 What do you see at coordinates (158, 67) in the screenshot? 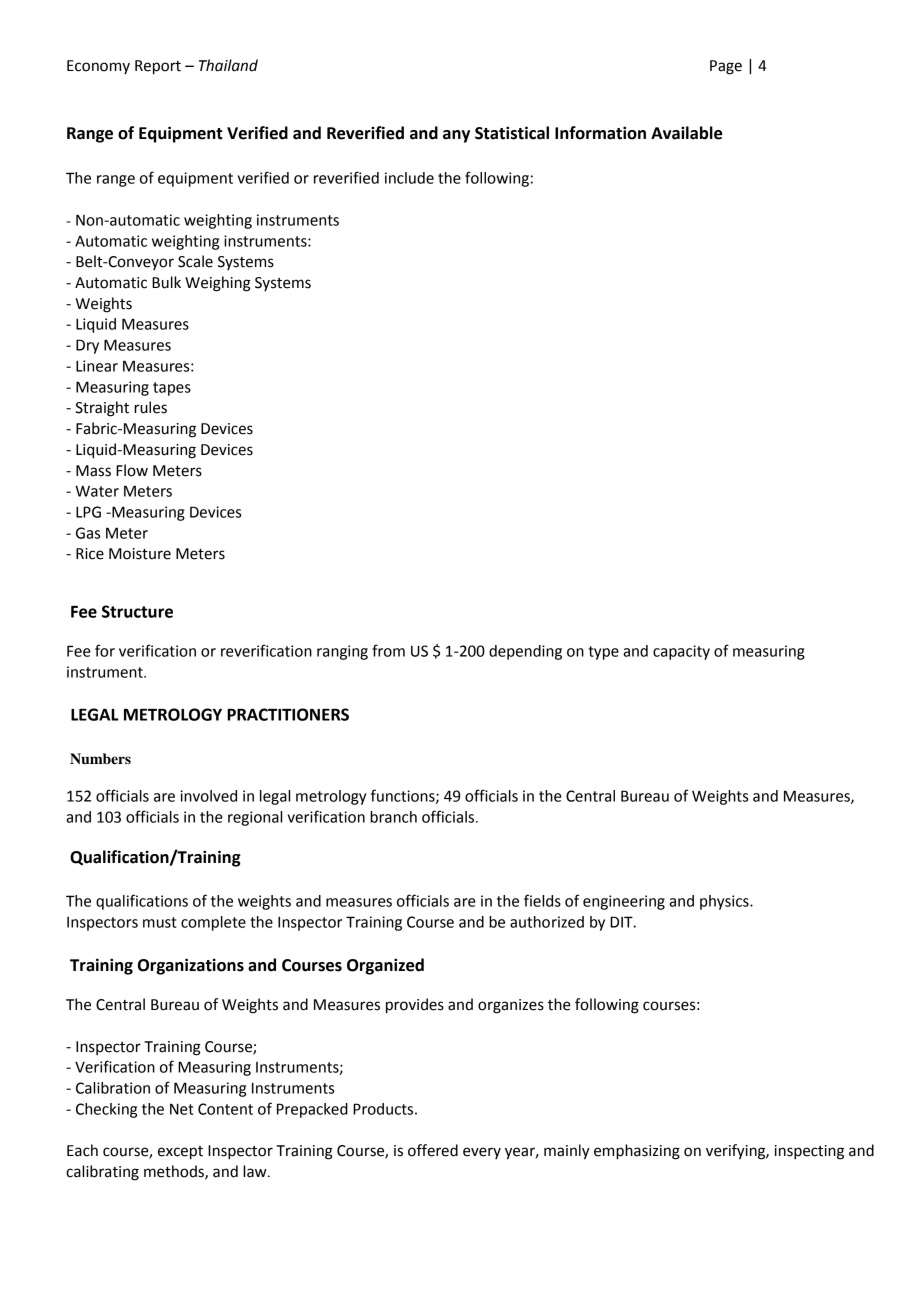
I see `Report` at bounding box center [158, 67].
